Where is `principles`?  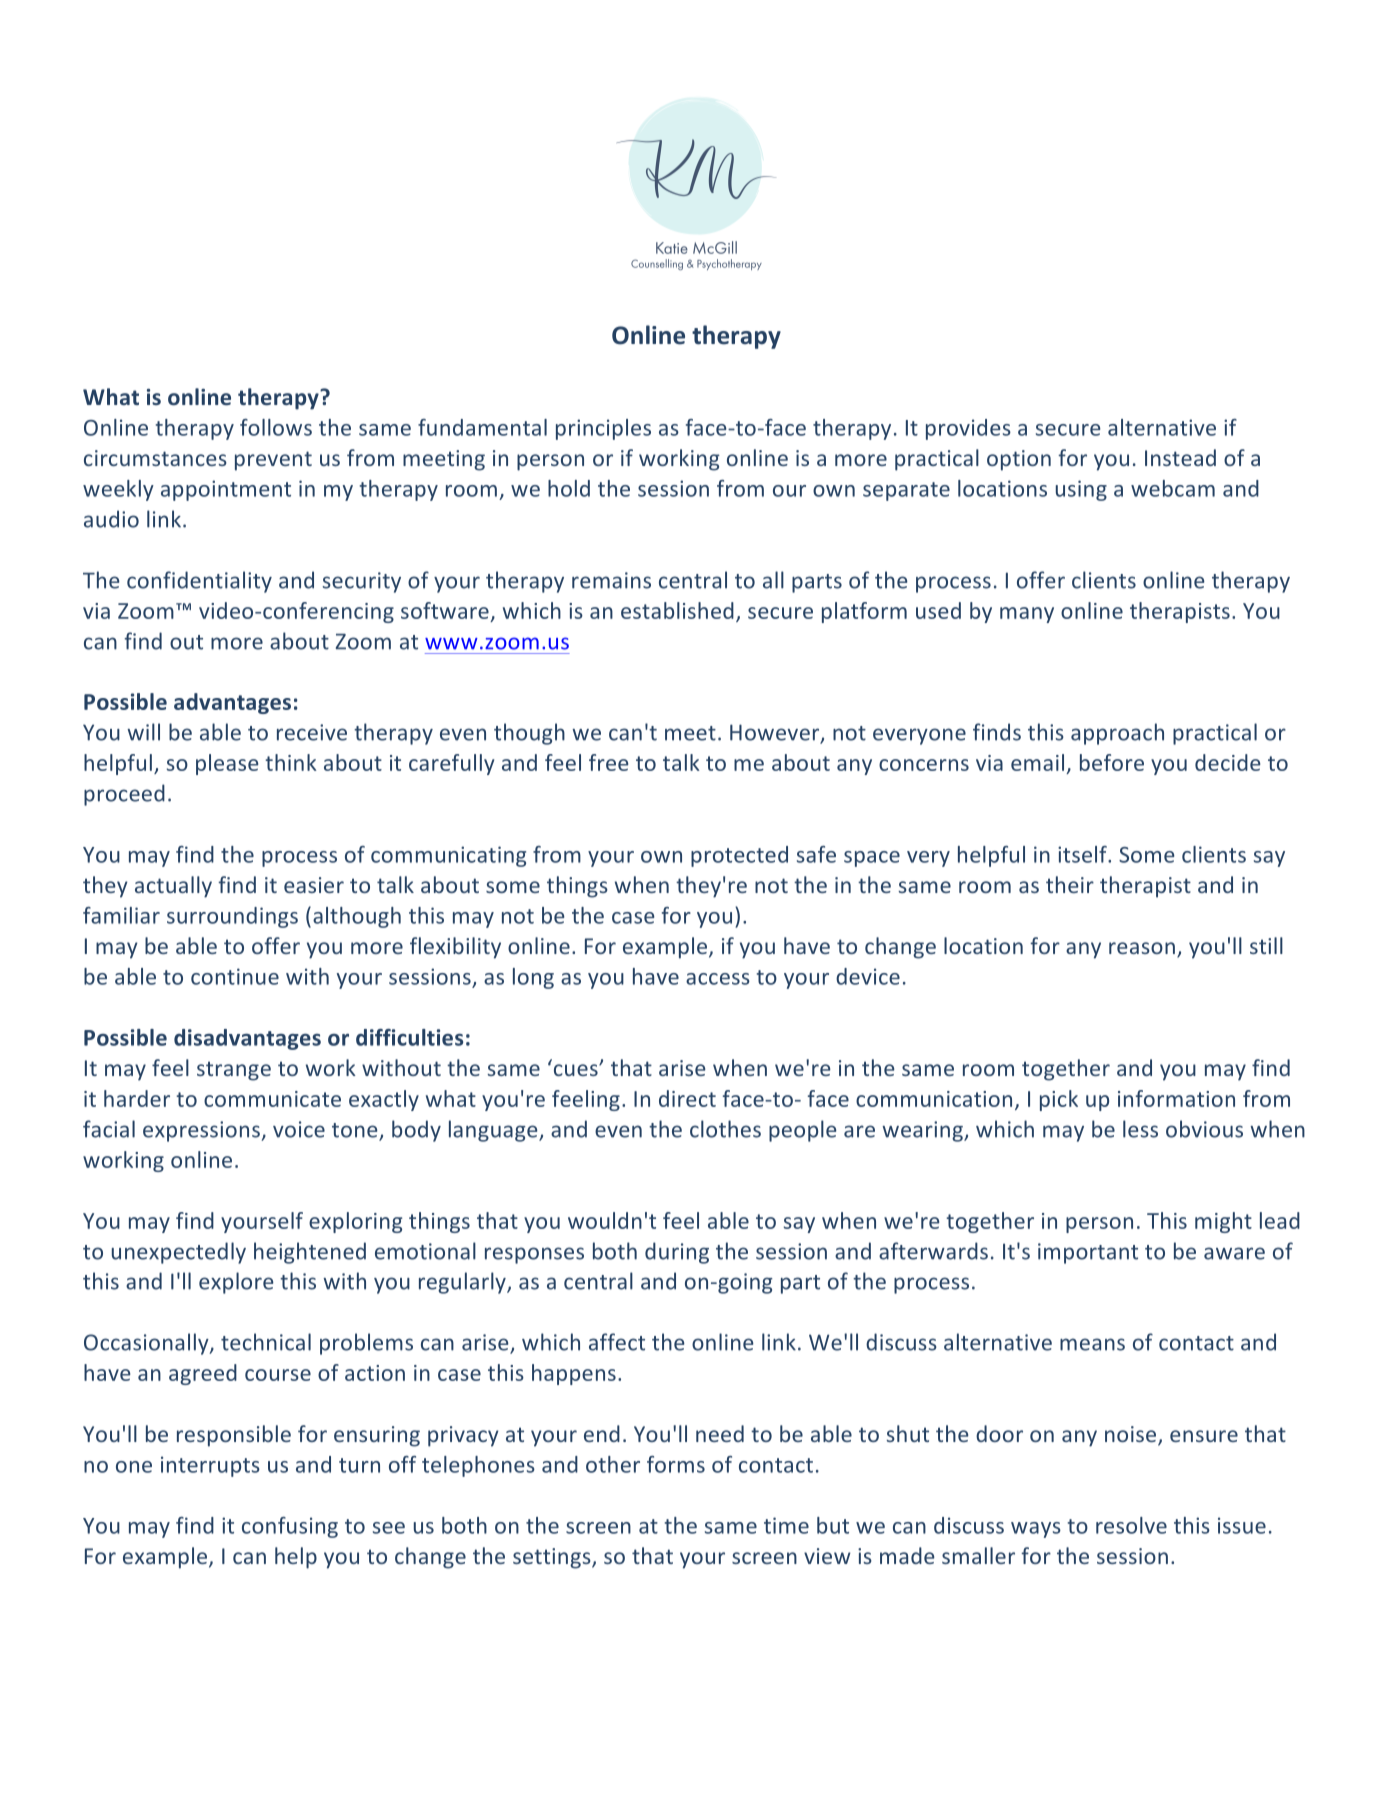 principles is located at coordinates (603, 429).
